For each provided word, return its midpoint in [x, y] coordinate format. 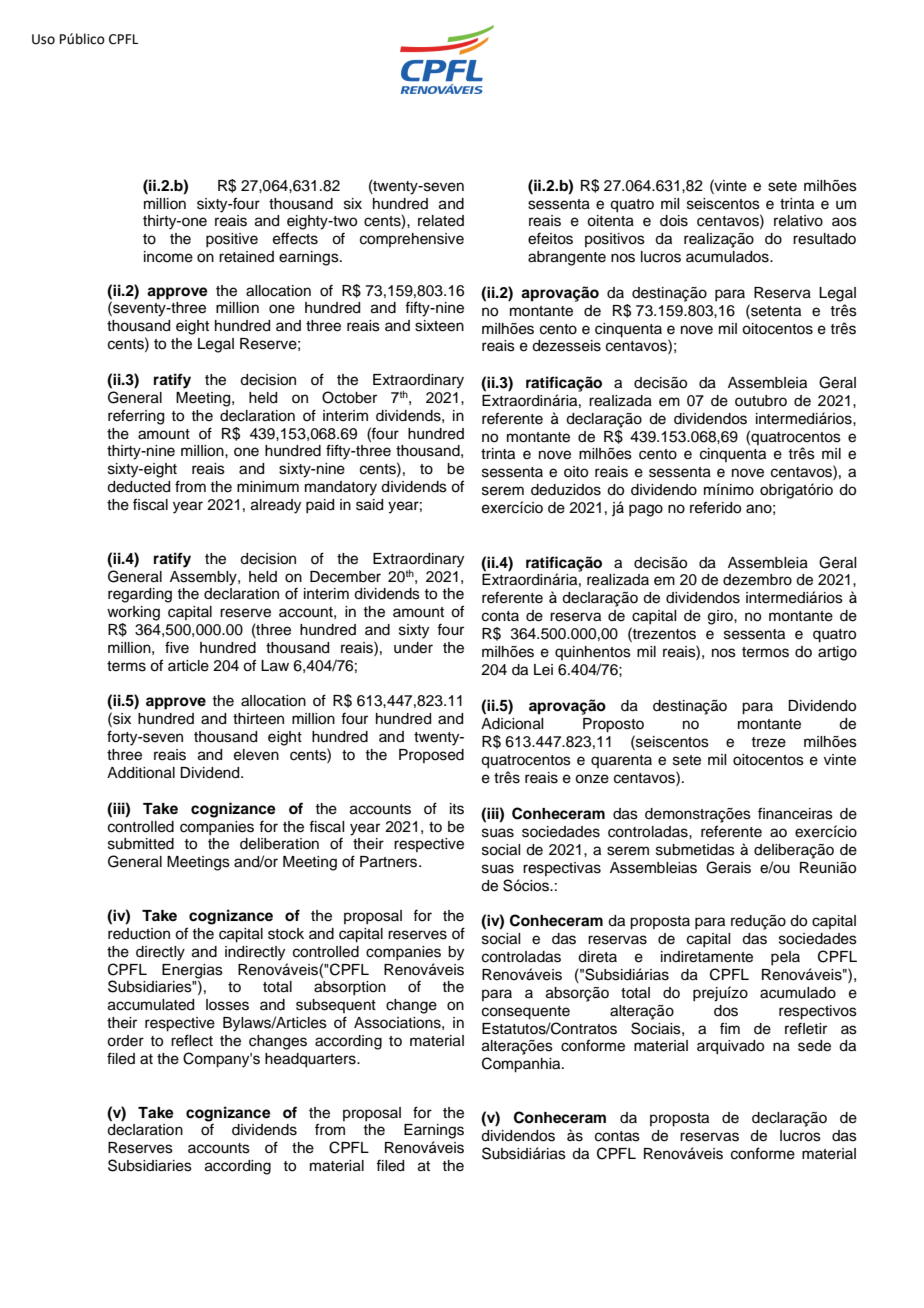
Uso [43, 39]
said [369, 505]
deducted [138, 487]
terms [126, 666]
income [168, 257]
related [441, 221]
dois [674, 221]
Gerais [728, 867]
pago [646, 510]
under [413, 648]
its [457, 809]
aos [844, 222]
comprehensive [412, 240]
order [125, 1041]
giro [721, 617]
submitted [141, 844]
